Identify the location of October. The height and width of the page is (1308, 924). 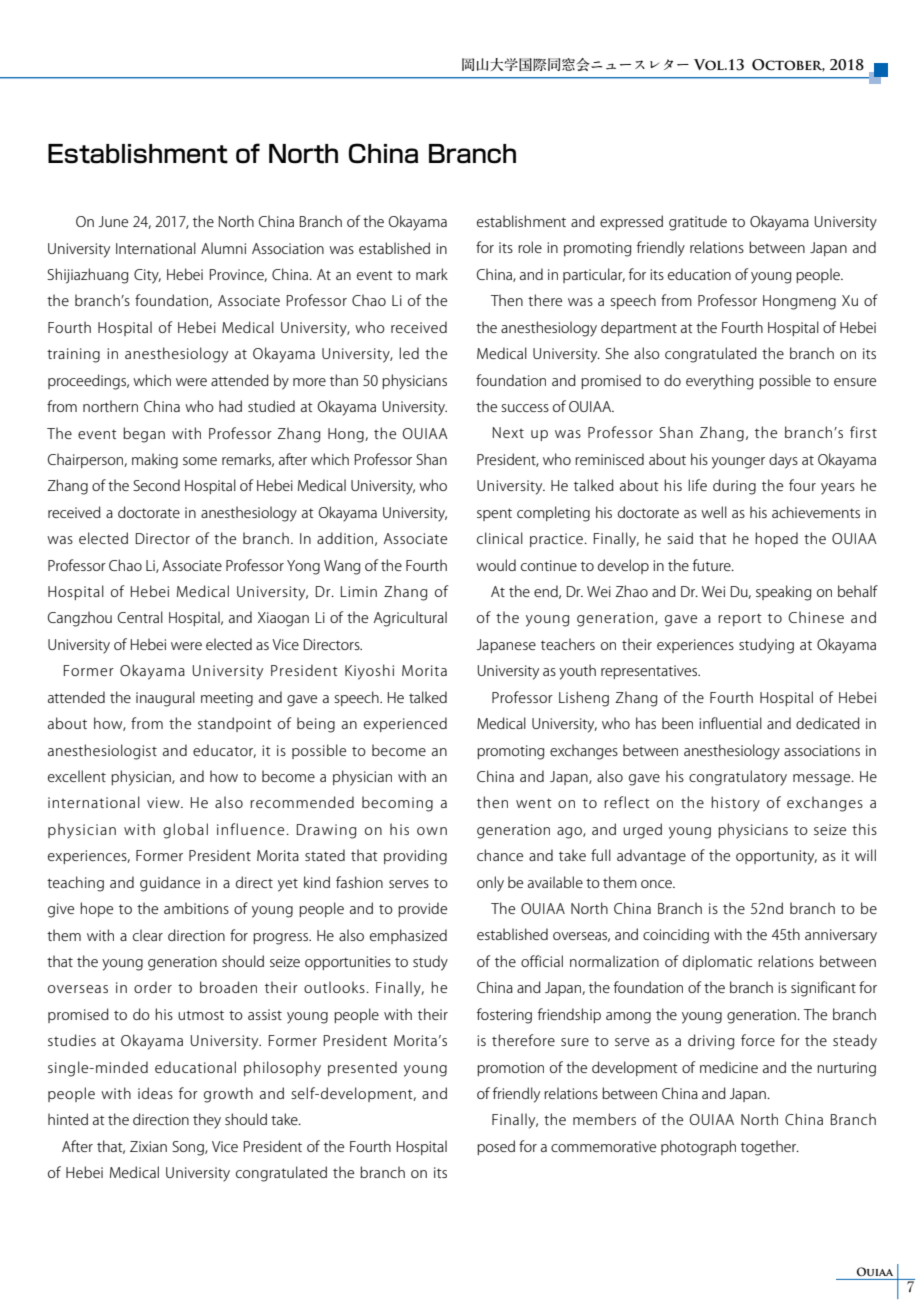
(788, 65).
